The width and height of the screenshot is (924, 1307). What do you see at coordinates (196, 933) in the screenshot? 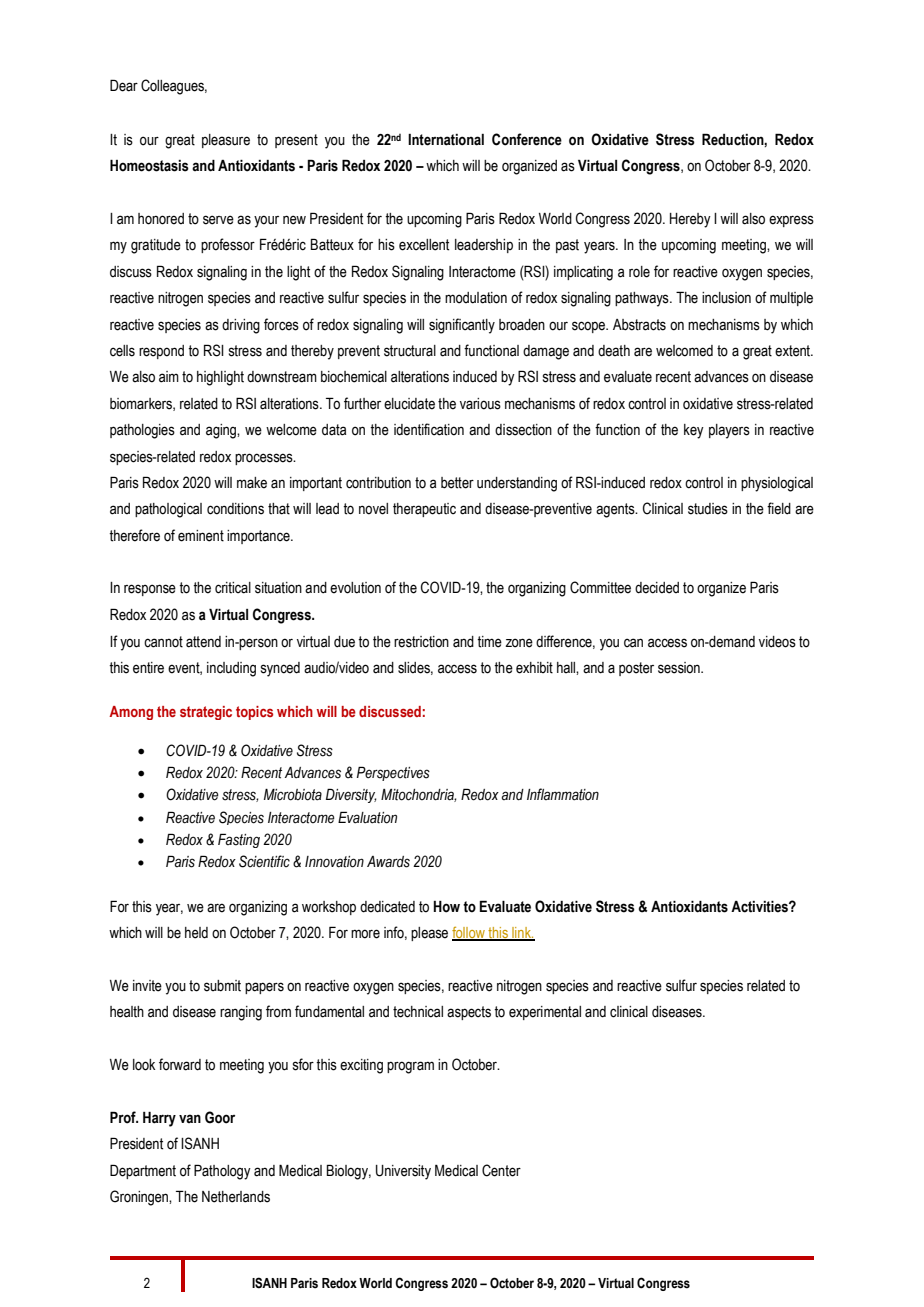
I see `held` at bounding box center [196, 933].
